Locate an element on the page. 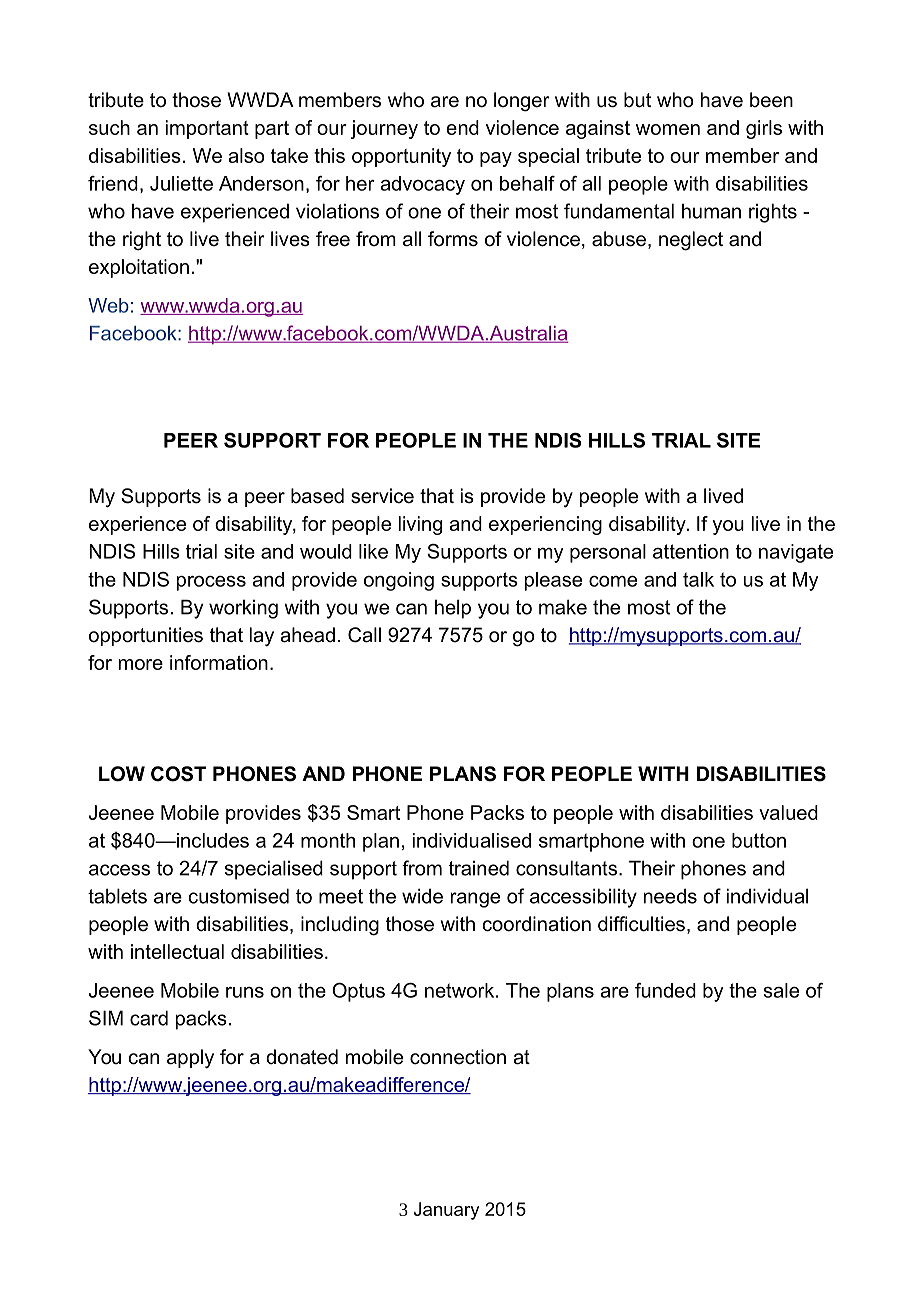  apply is located at coordinates (190, 1059).
